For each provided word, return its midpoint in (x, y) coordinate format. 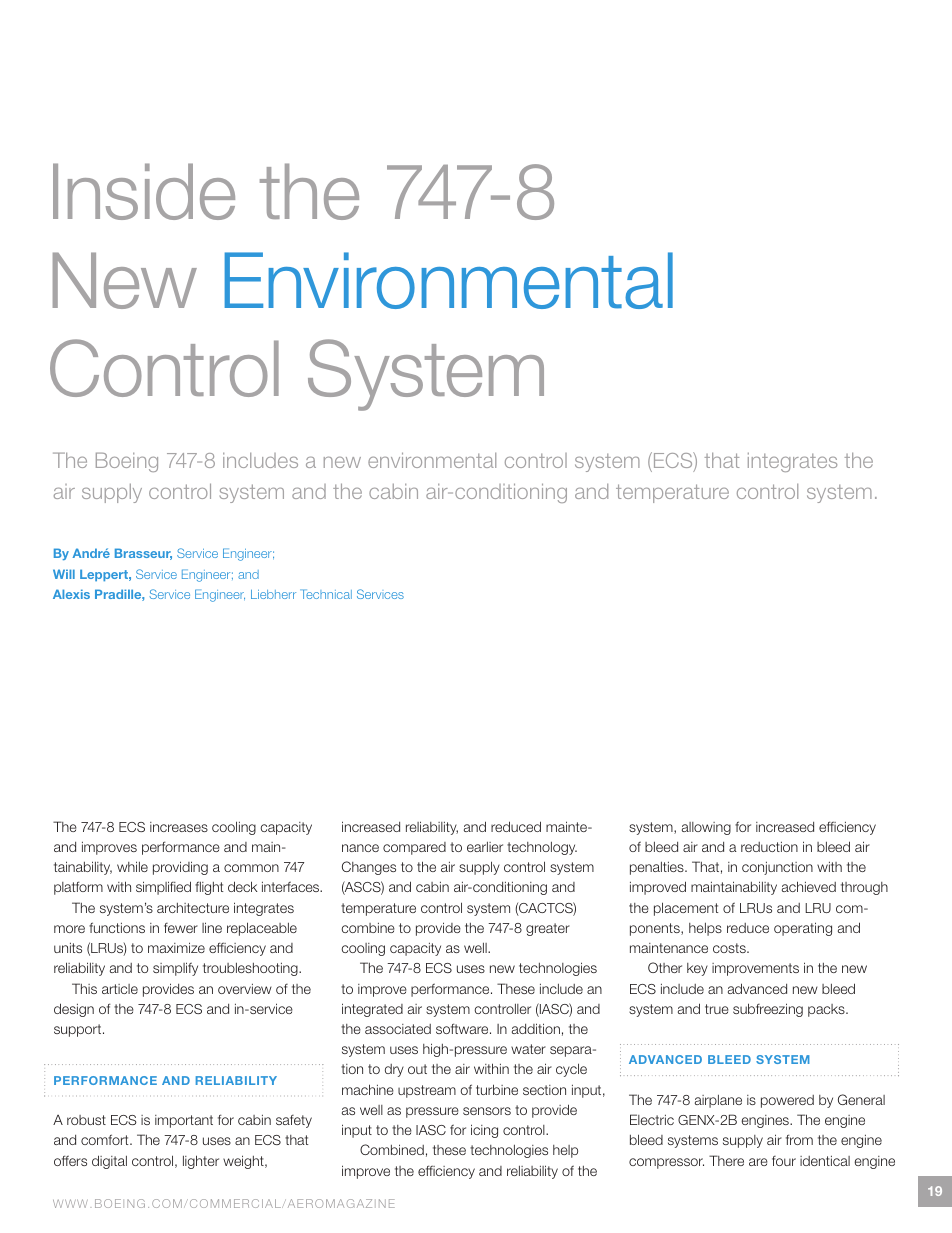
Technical (326, 594)
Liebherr (273, 594)
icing (484, 1131)
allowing (706, 828)
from (799, 1139)
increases (179, 827)
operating (803, 929)
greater (548, 929)
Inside (144, 191)
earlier (485, 846)
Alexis (71, 594)
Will (64, 574)
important (184, 1121)
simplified (163, 888)
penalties (658, 868)
